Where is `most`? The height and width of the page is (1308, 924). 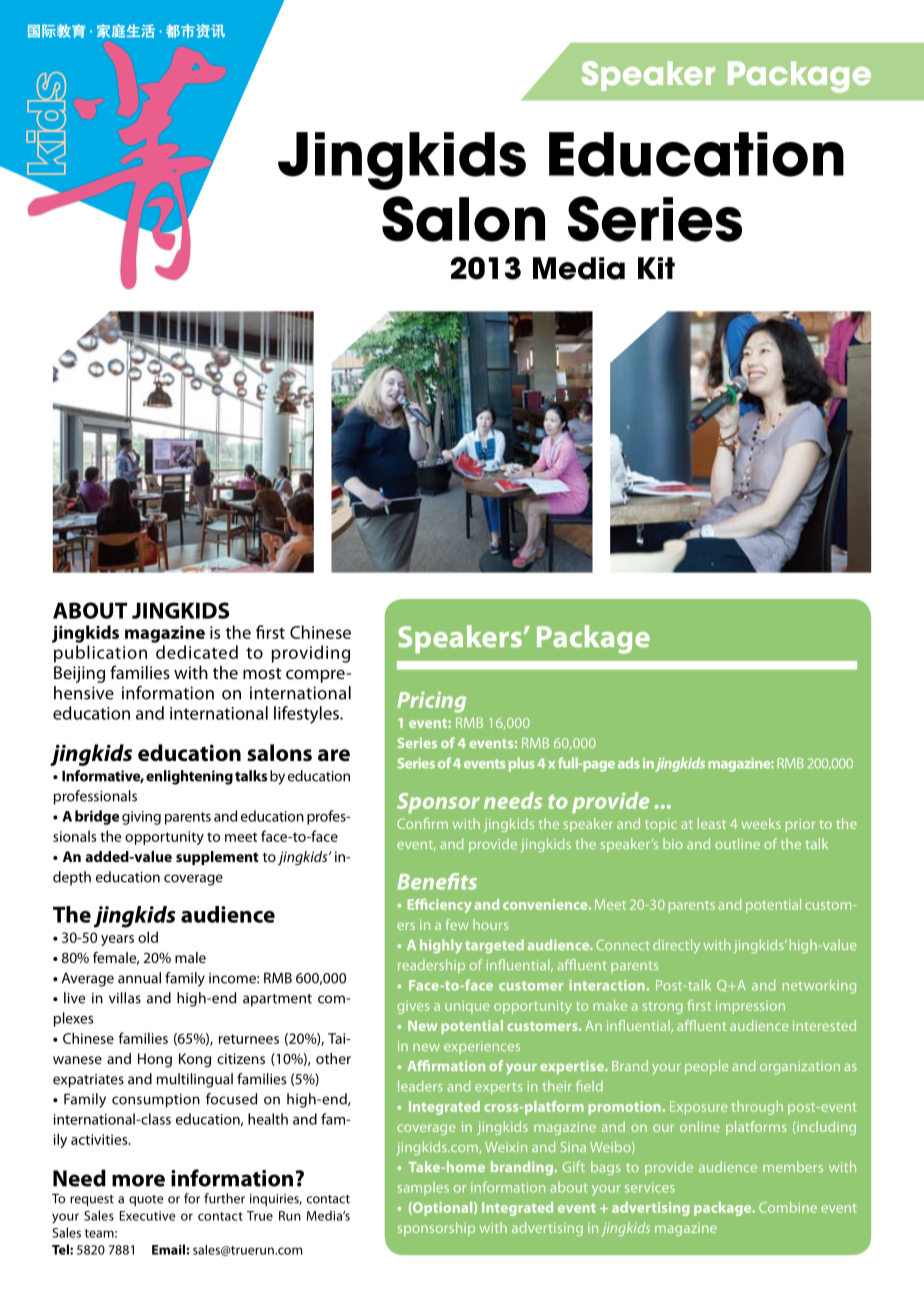 most is located at coordinates (262, 673).
